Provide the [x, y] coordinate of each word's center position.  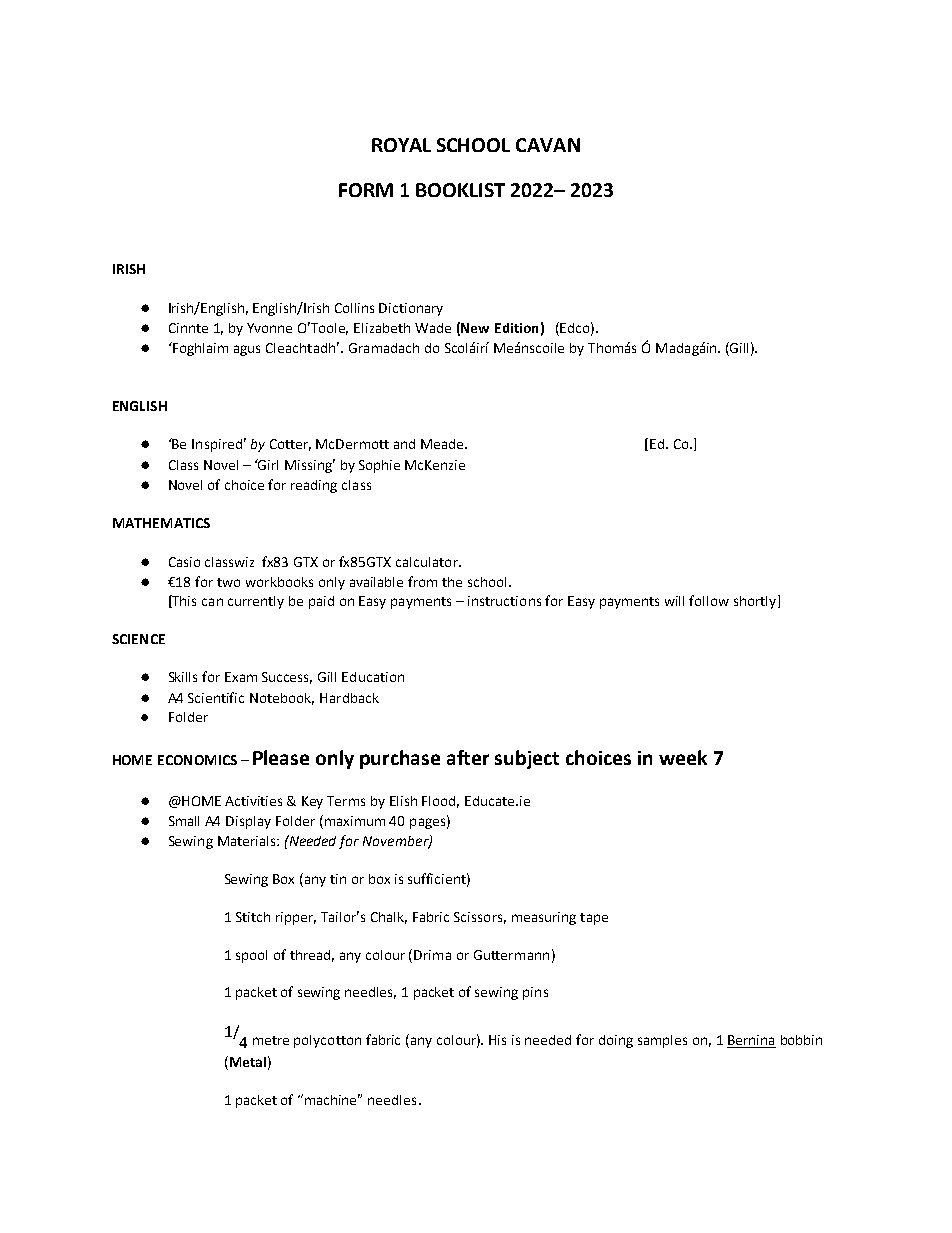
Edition [516, 328]
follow [709, 600]
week [683, 757]
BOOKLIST [460, 190]
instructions [504, 601]
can [212, 602]
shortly [756, 602]
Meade [444, 444]
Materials [248, 841]
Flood [440, 802]
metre [271, 1040]
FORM [366, 190]
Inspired [217, 445]
